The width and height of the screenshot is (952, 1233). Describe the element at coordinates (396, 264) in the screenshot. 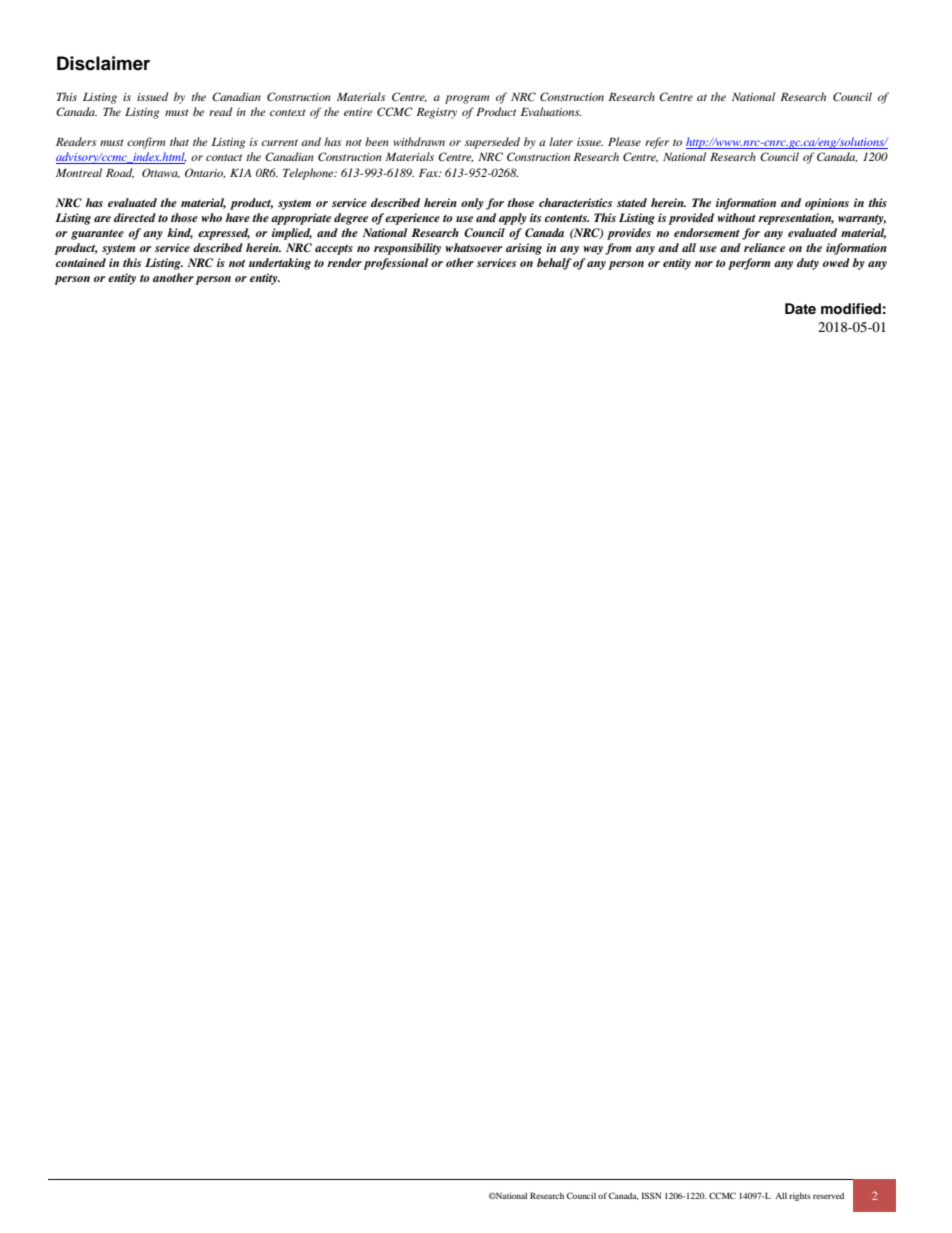

I see `professional` at that location.
